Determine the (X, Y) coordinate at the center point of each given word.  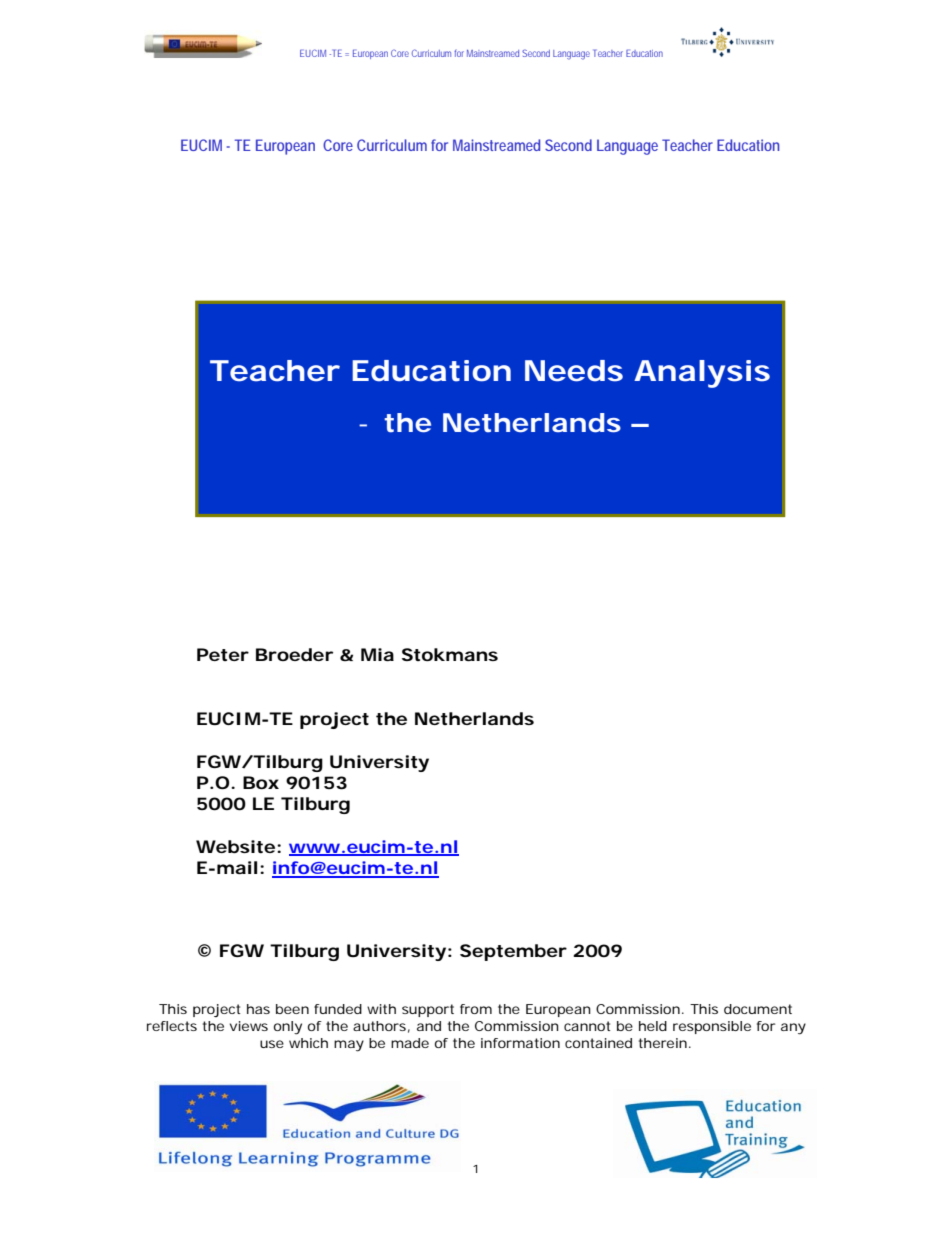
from (476, 1009)
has (258, 1009)
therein (663, 1043)
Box (261, 782)
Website (235, 846)
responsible (712, 1027)
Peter (223, 654)
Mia (377, 654)
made (410, 1043)
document (758, 1009)
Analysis (702, 374)
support (428, 1010)
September (513, 952)
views (249, 1026)
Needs (574, 371)
